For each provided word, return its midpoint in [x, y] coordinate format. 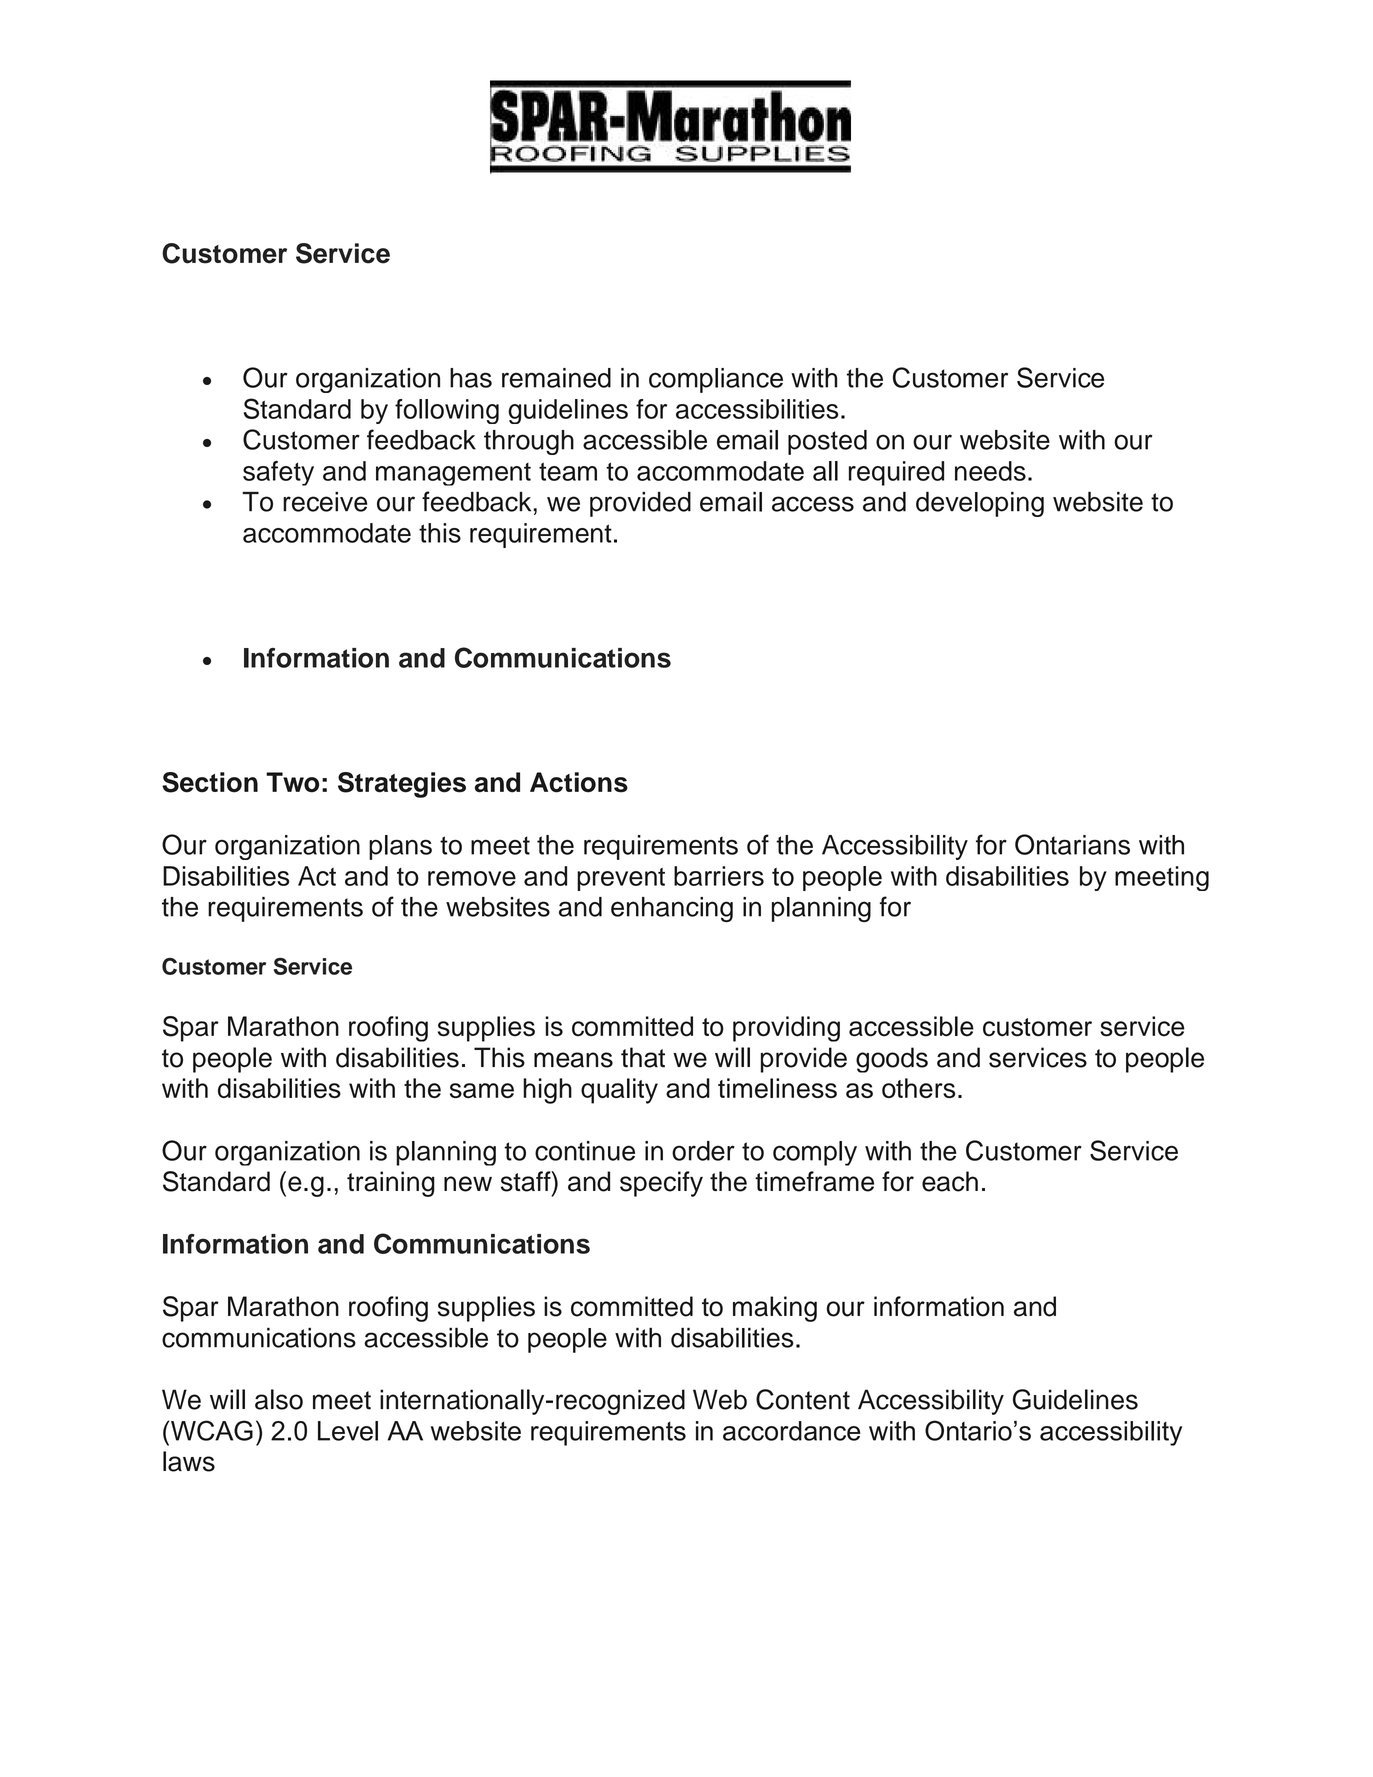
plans [400, 847]
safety [278, 473]
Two [292, 782]
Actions [579, 782]
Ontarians [1072, 844]
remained [556, 378]
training [391, 1184]
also [279, 1399]
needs [990, 471]
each [950, 1181]
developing [980, 504]
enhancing [672, 909]
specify [661, 1184]
